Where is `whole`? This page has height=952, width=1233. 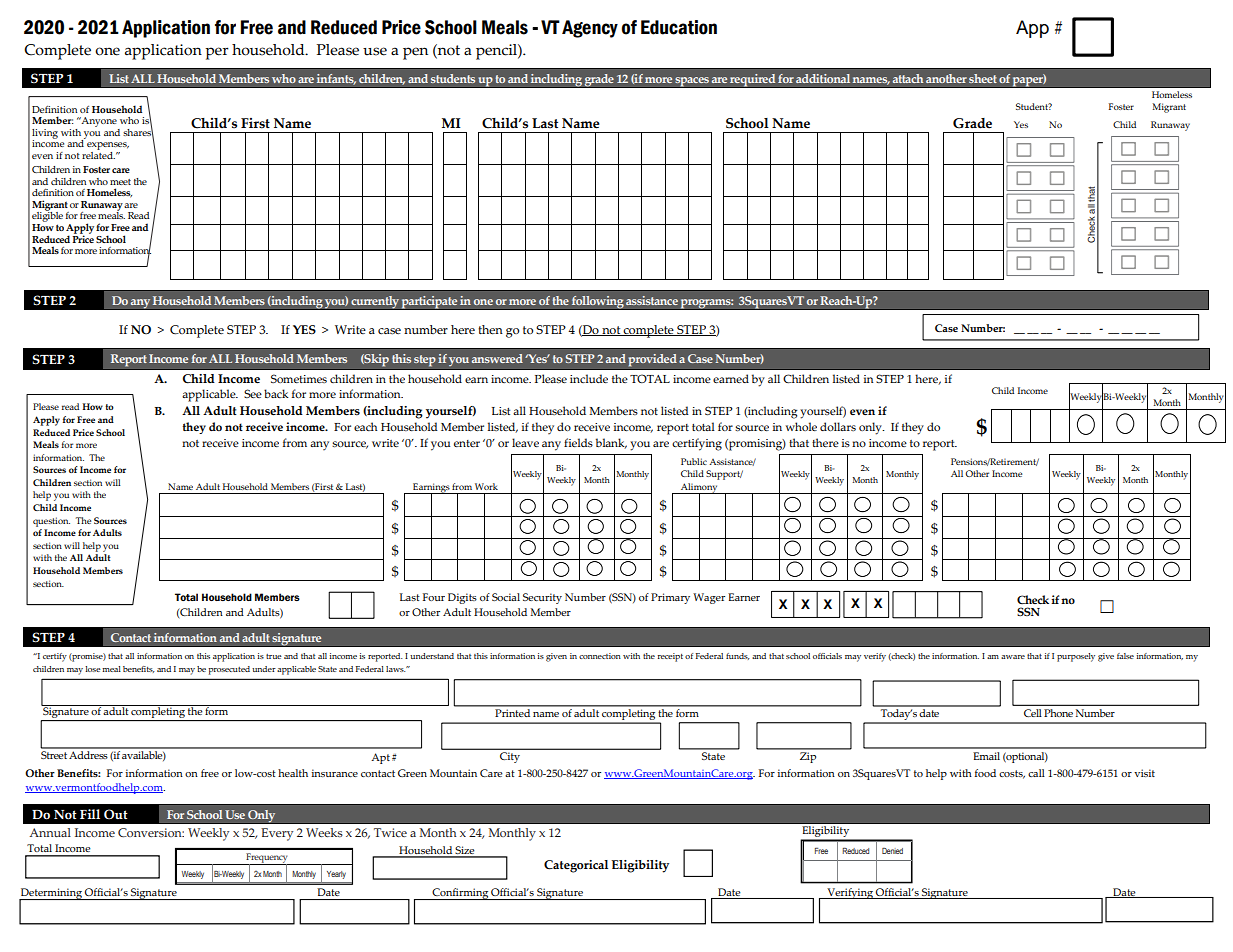 whole is located at coordinates (801, 426).
